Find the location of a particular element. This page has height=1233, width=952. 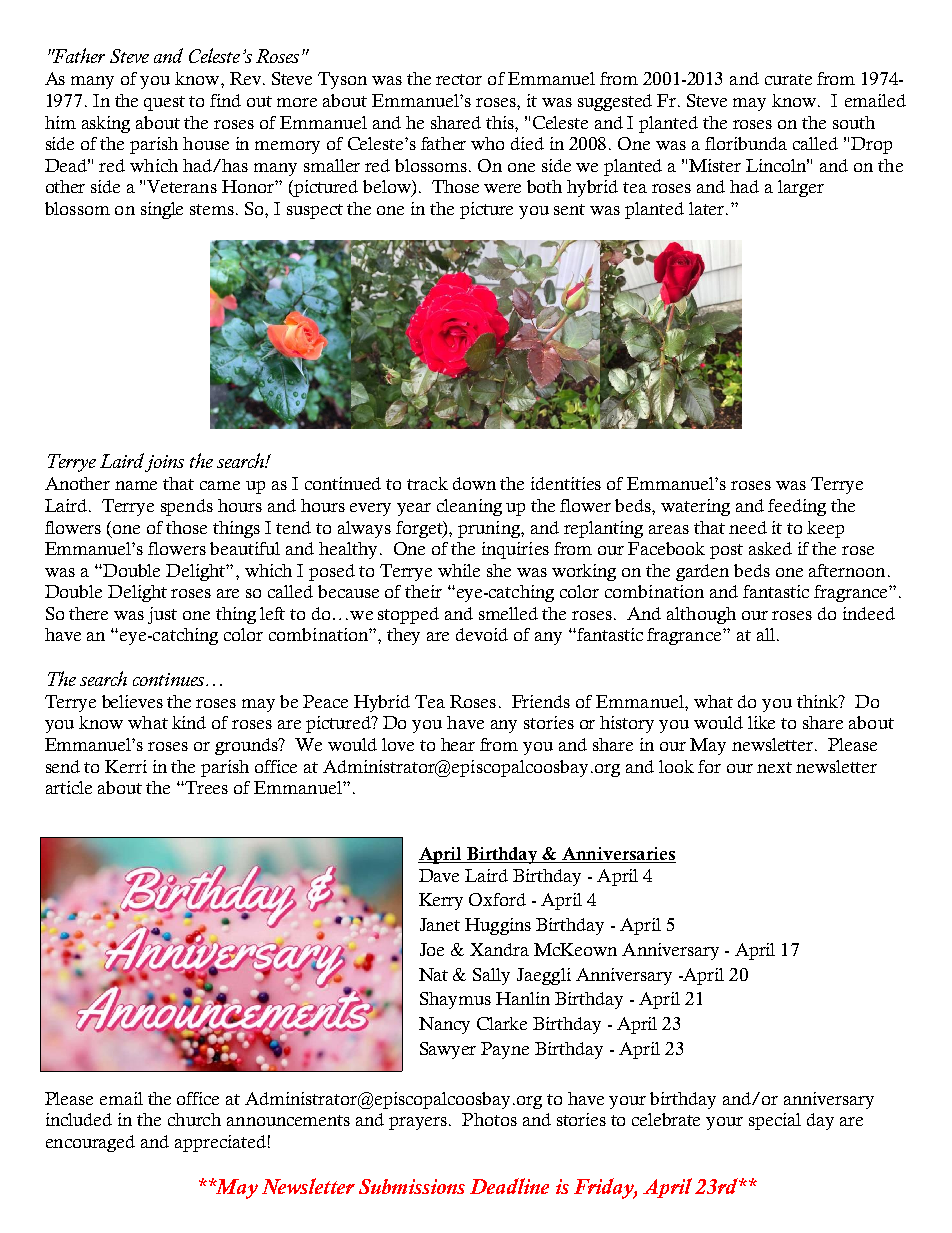

church is located at coordinates (194, 1119).
